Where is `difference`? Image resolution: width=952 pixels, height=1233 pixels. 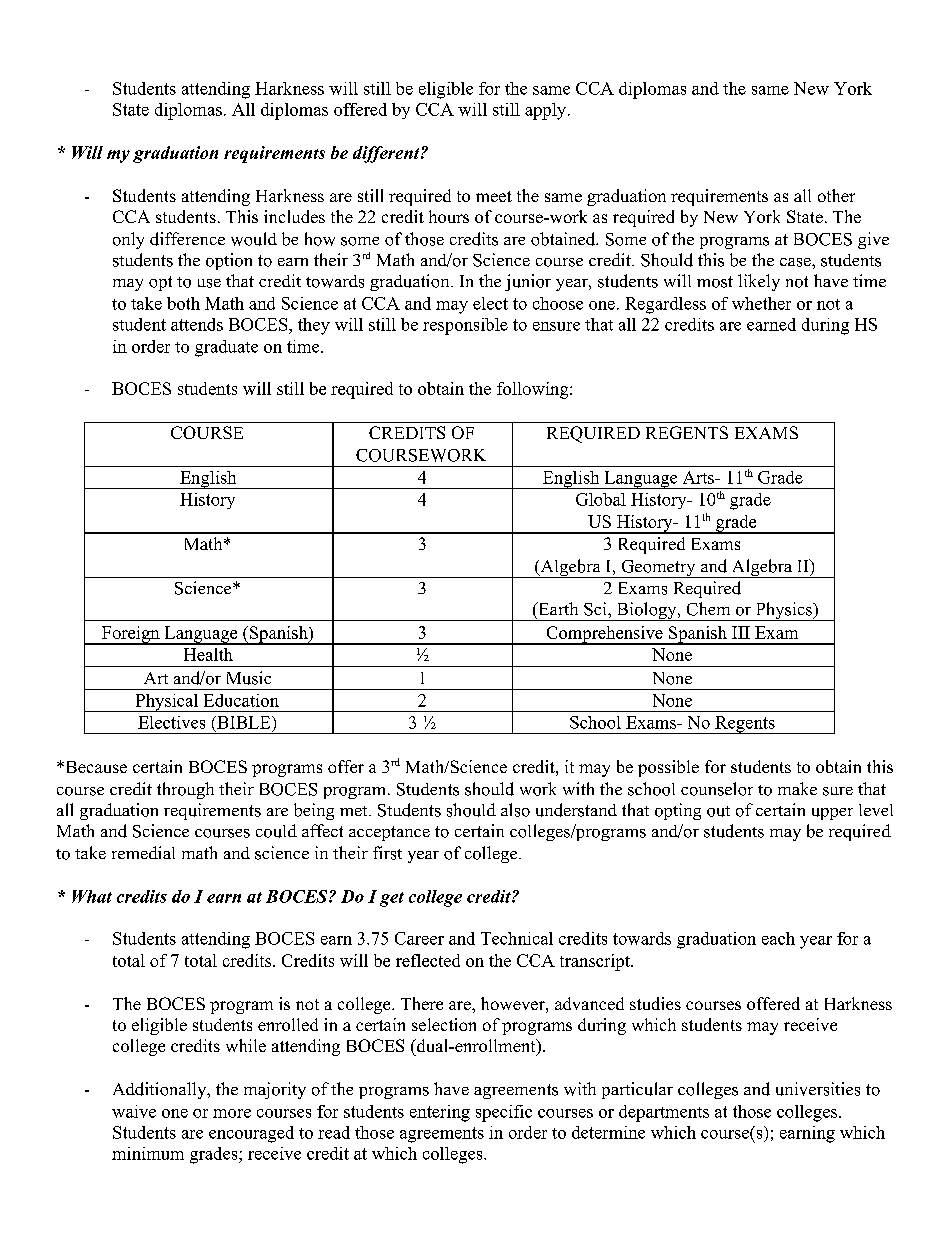
difference is located at coordinates (187, 239).
